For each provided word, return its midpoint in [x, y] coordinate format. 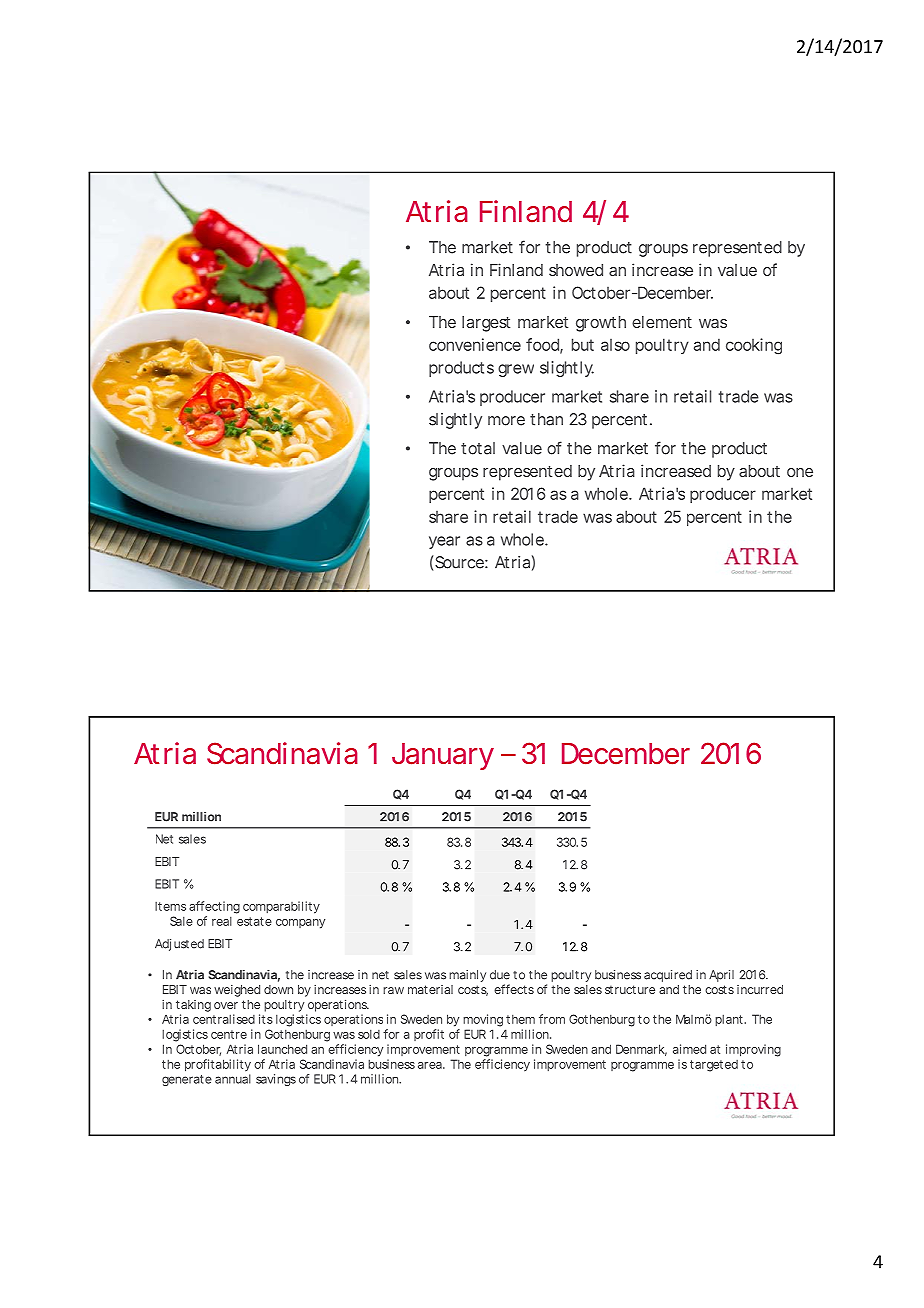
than [546, 419]
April [721, 976]
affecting [214, 907]
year [444, 542]
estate [254, 921]
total [478, 448]
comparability [281, 907]
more [506, 421]
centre [229, 1034]
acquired [668, 976]
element [662, 322]
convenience [475, 344]
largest [486, 324]
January [443, 756]
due [500, 975]
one [800, 472]
